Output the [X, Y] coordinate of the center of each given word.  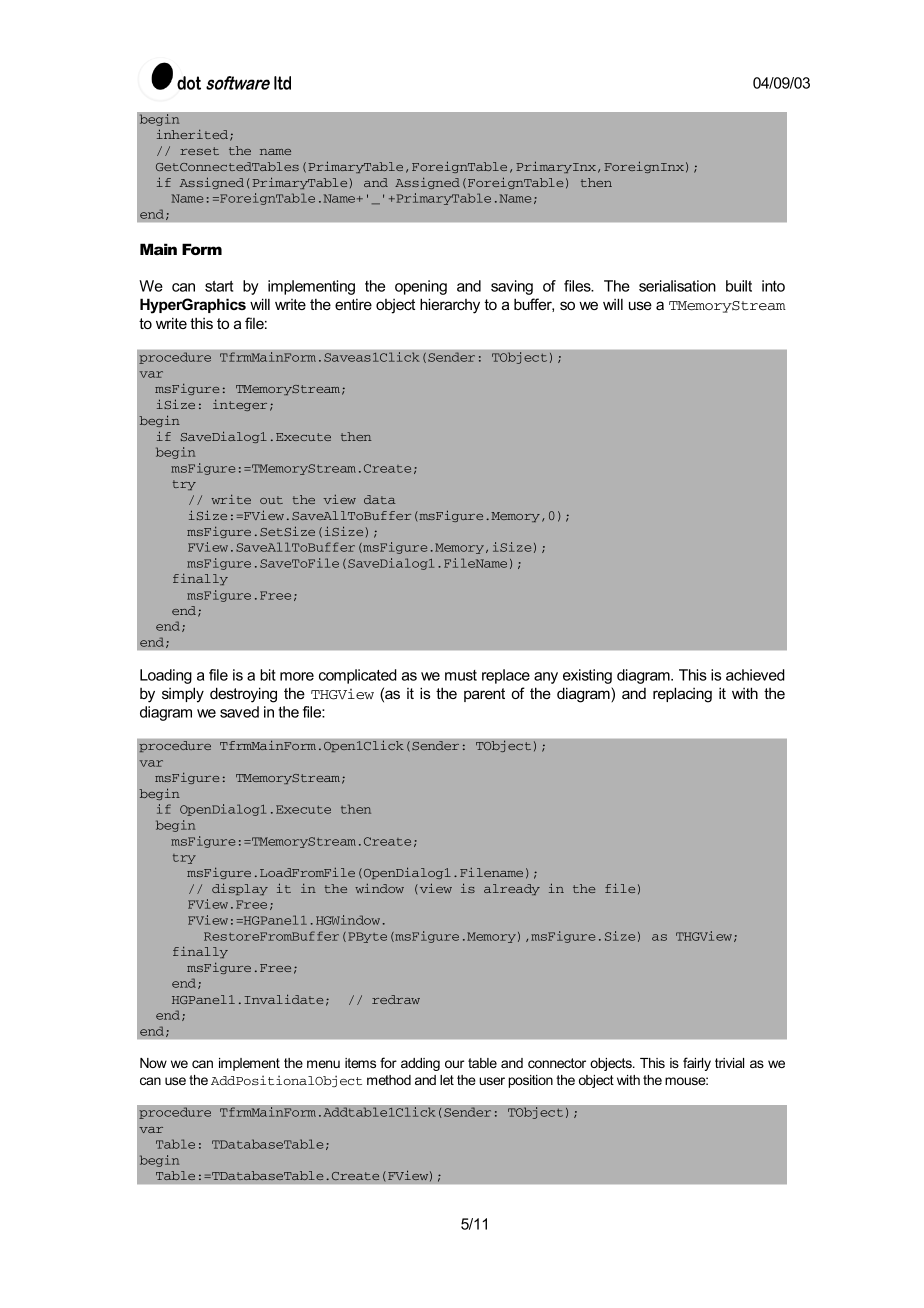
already [512, 889]
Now [153, 1063]
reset [199, 151]
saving [512, 287]
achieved [755, 675]
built [739, 286]
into [773, 286]
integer [240, 405]
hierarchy [450, 306]
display [240, 889]
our [454, 1064]
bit [268, 675]
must [461, 675]
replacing [682, 695]
